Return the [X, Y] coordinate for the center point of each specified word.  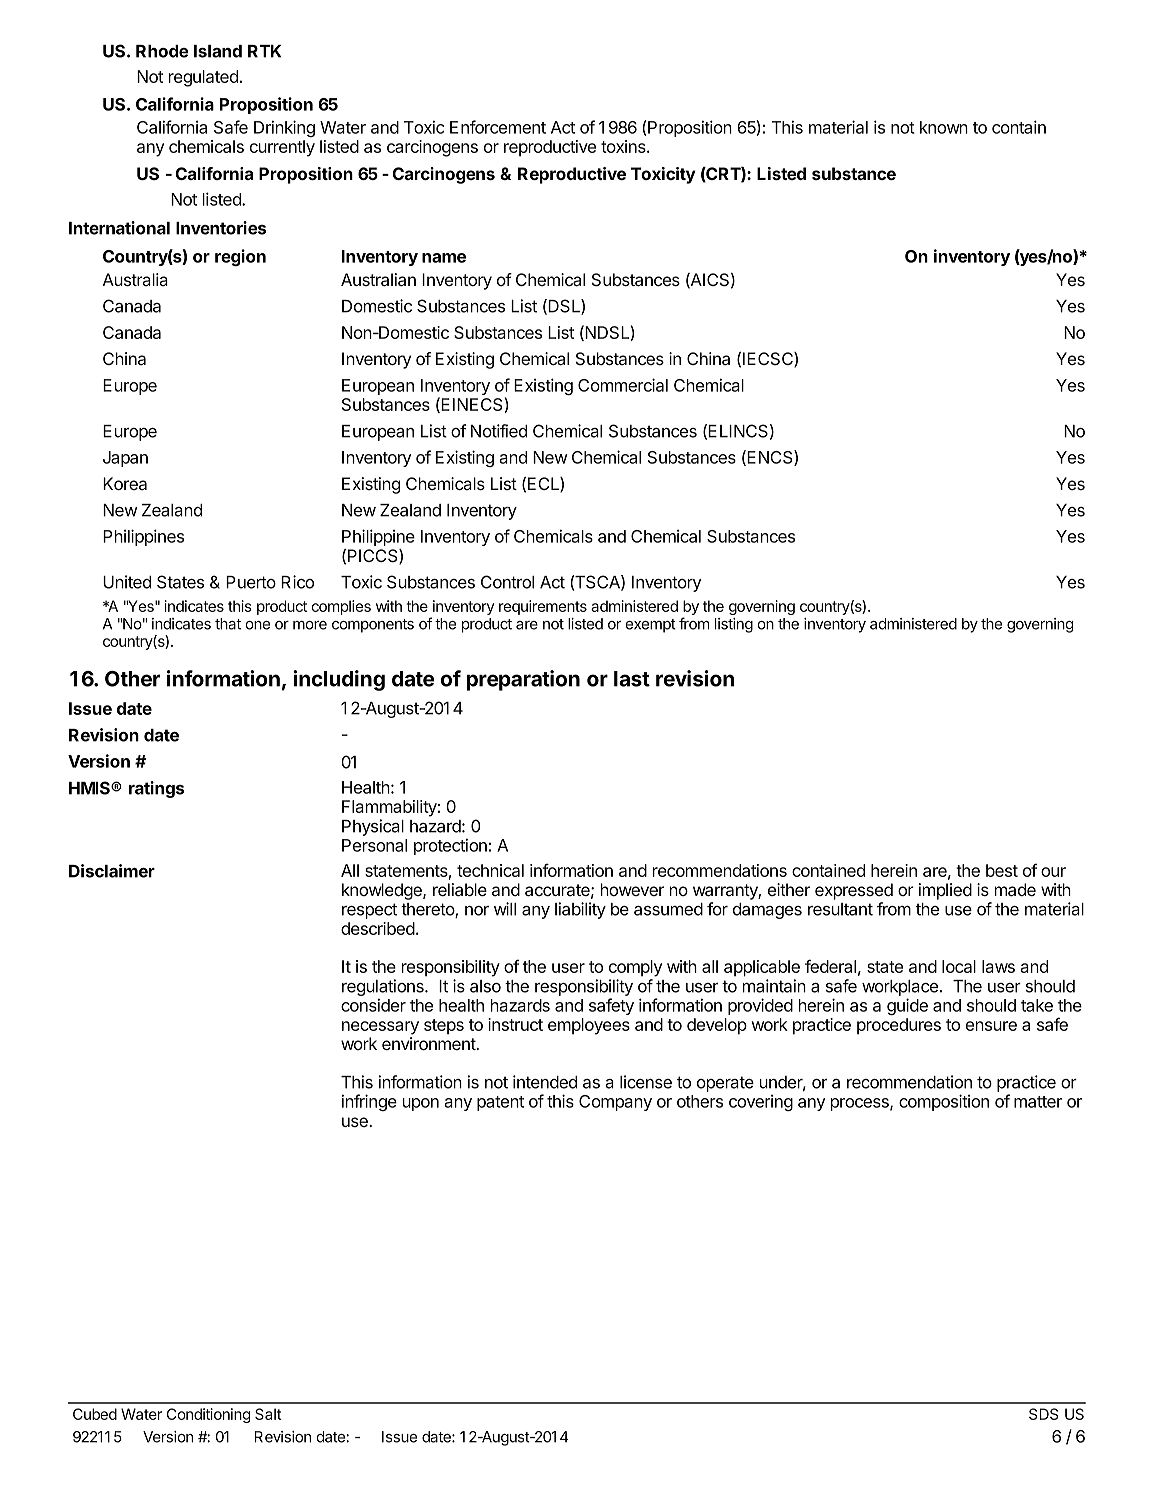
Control [507, 582]
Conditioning [208, 1415]
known [944, 127]
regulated [203, 78]
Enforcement [498, 127]
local [959, 966]
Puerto [251, 582]
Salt [268, 1414]
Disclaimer [112, 871]
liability [580, 910]
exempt [650, 626]
